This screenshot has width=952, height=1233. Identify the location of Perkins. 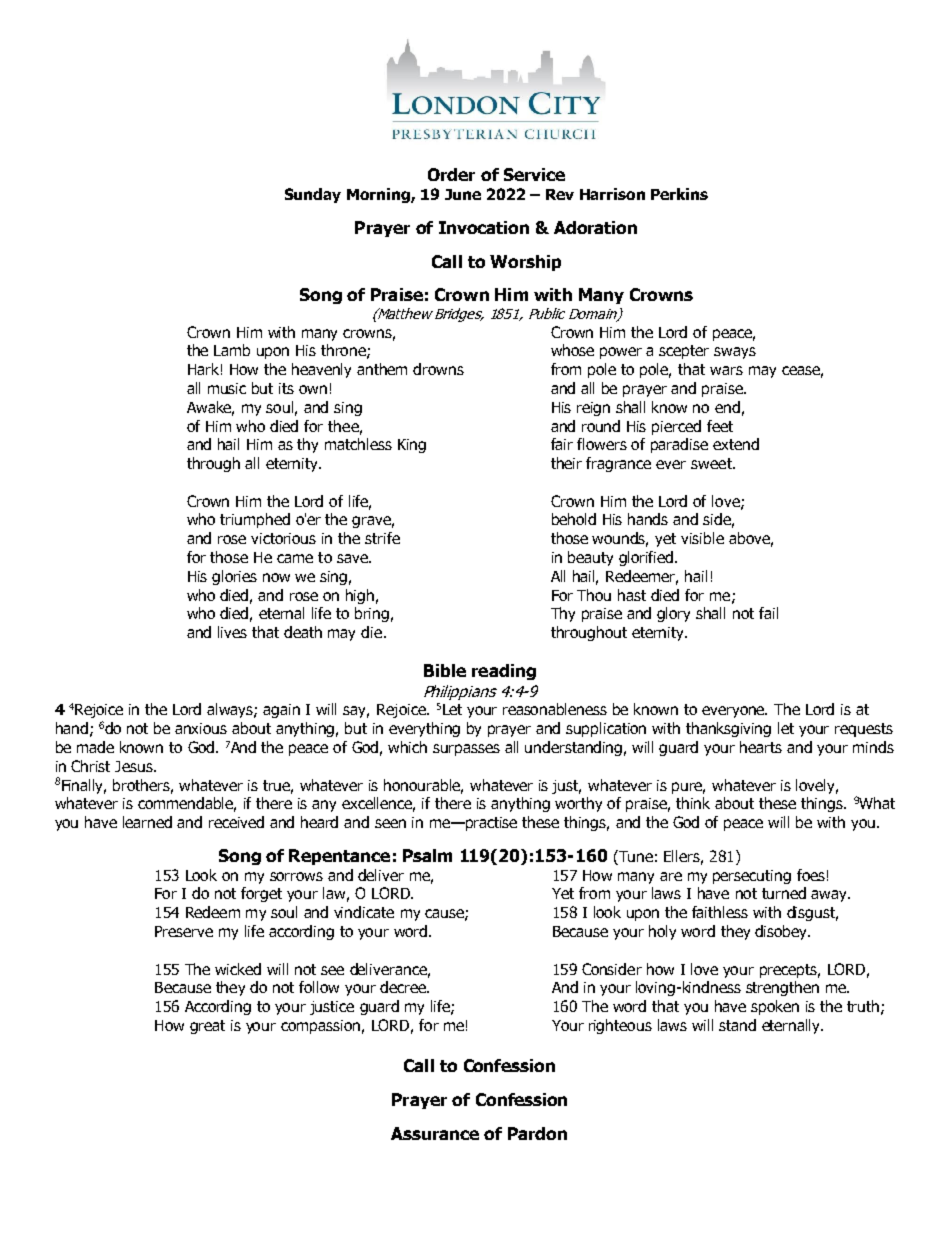
(679, 194).
